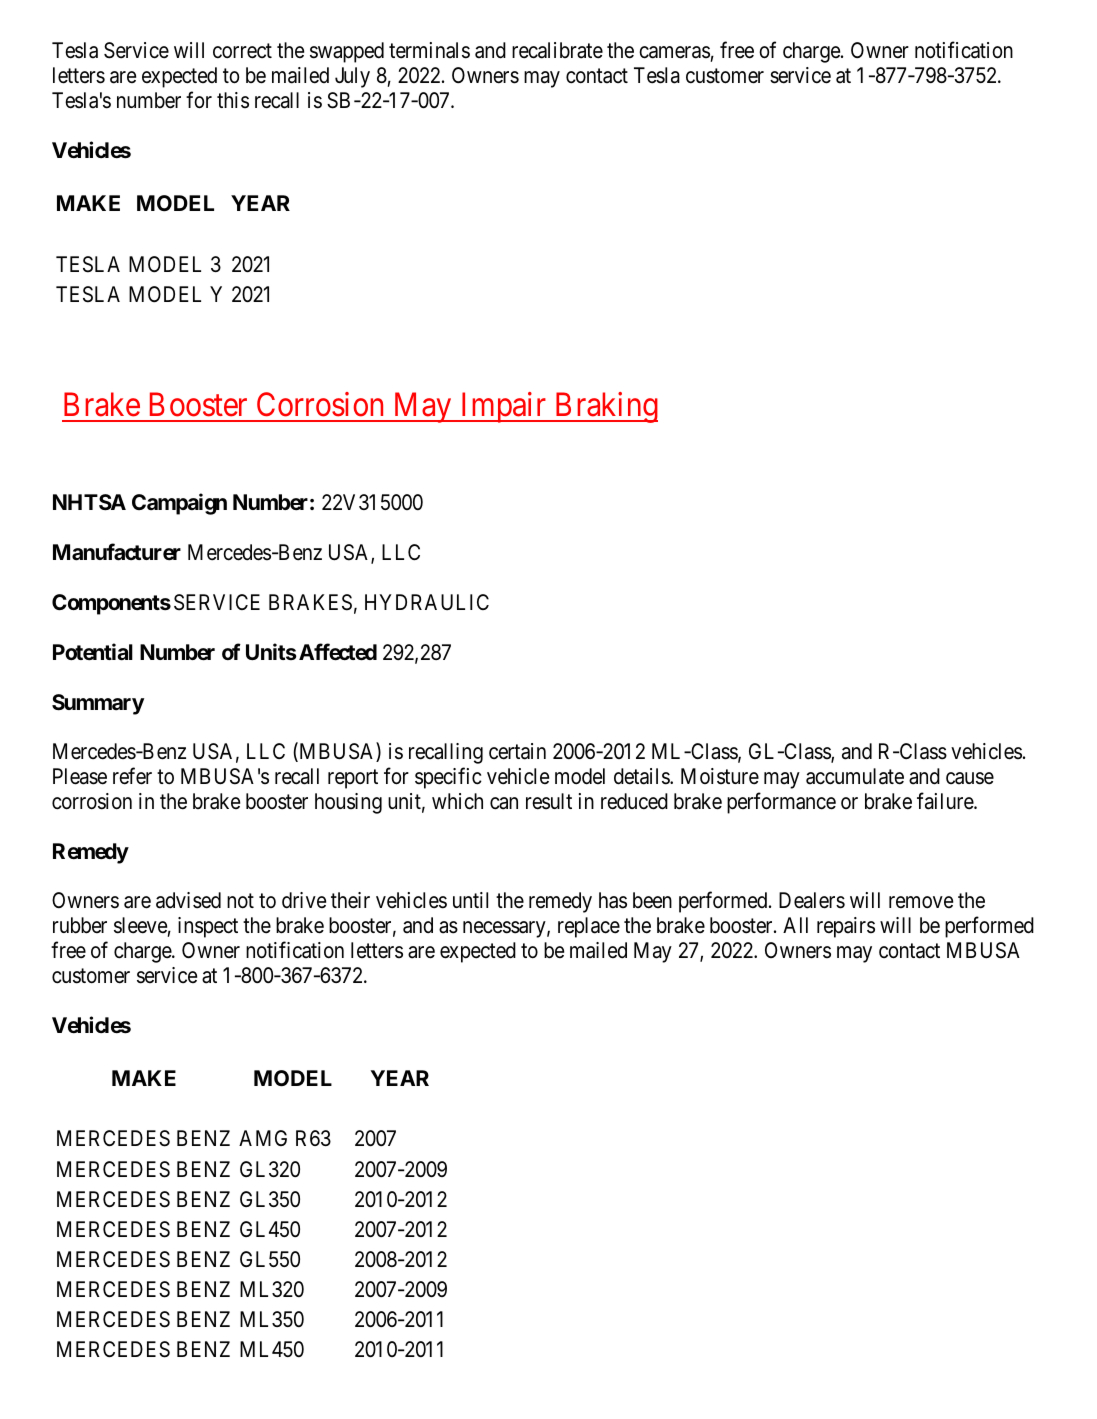 The width and height of the image is (1097, 1419). What do you see at coordinates (589, 927) in the image?
I see `replace` at bounding box center [589, 927].
